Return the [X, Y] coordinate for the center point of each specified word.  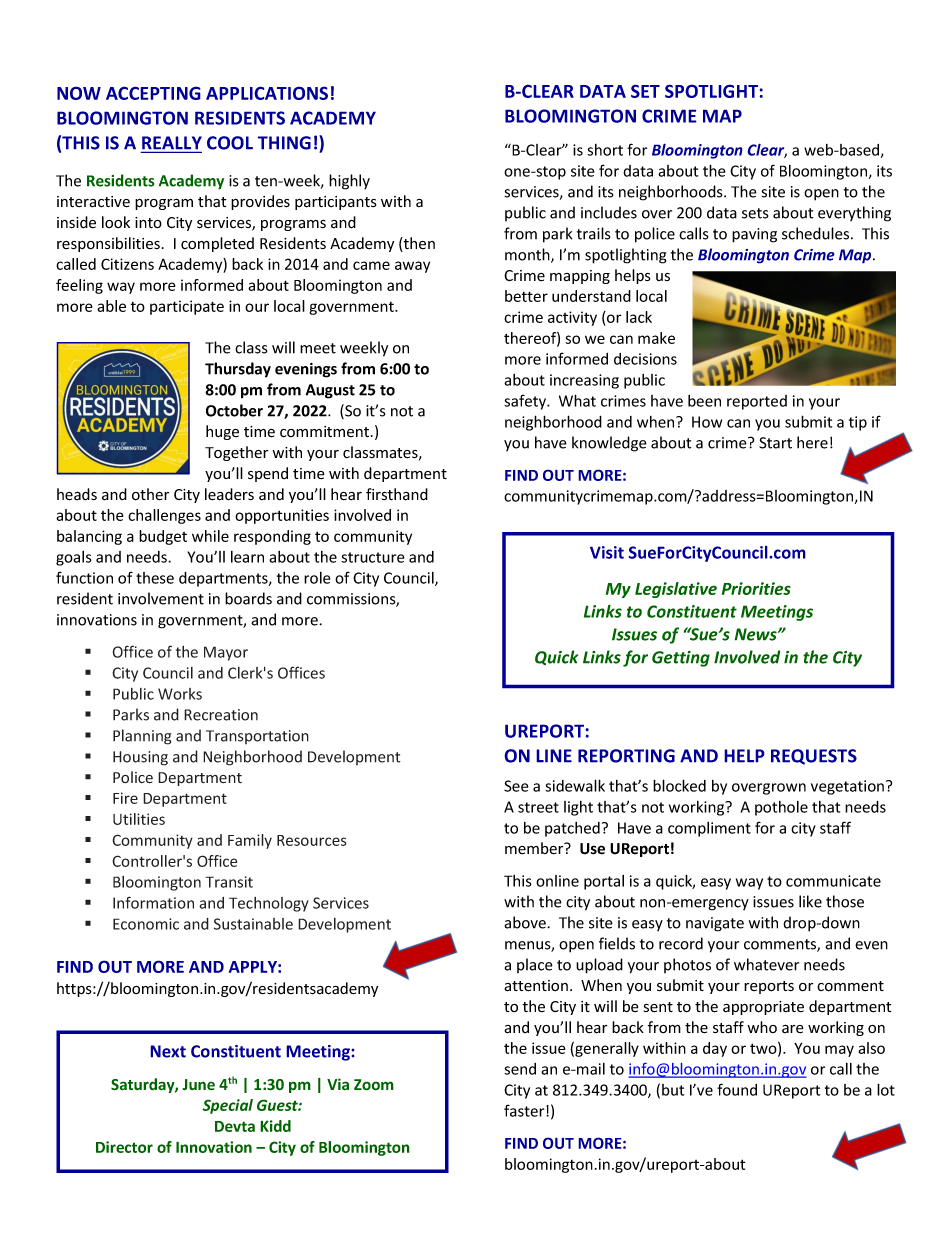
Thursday [238, 370]
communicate [833, 881]
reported [757, 402]
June [198, 1085]
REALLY [171, 144]
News [757, 634]
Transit [229, 882]
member [535, 848]
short [605, 150]
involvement [161, 598]
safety [526, 402]
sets [755, 213]
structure [373, 557]
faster [525, 1110]
